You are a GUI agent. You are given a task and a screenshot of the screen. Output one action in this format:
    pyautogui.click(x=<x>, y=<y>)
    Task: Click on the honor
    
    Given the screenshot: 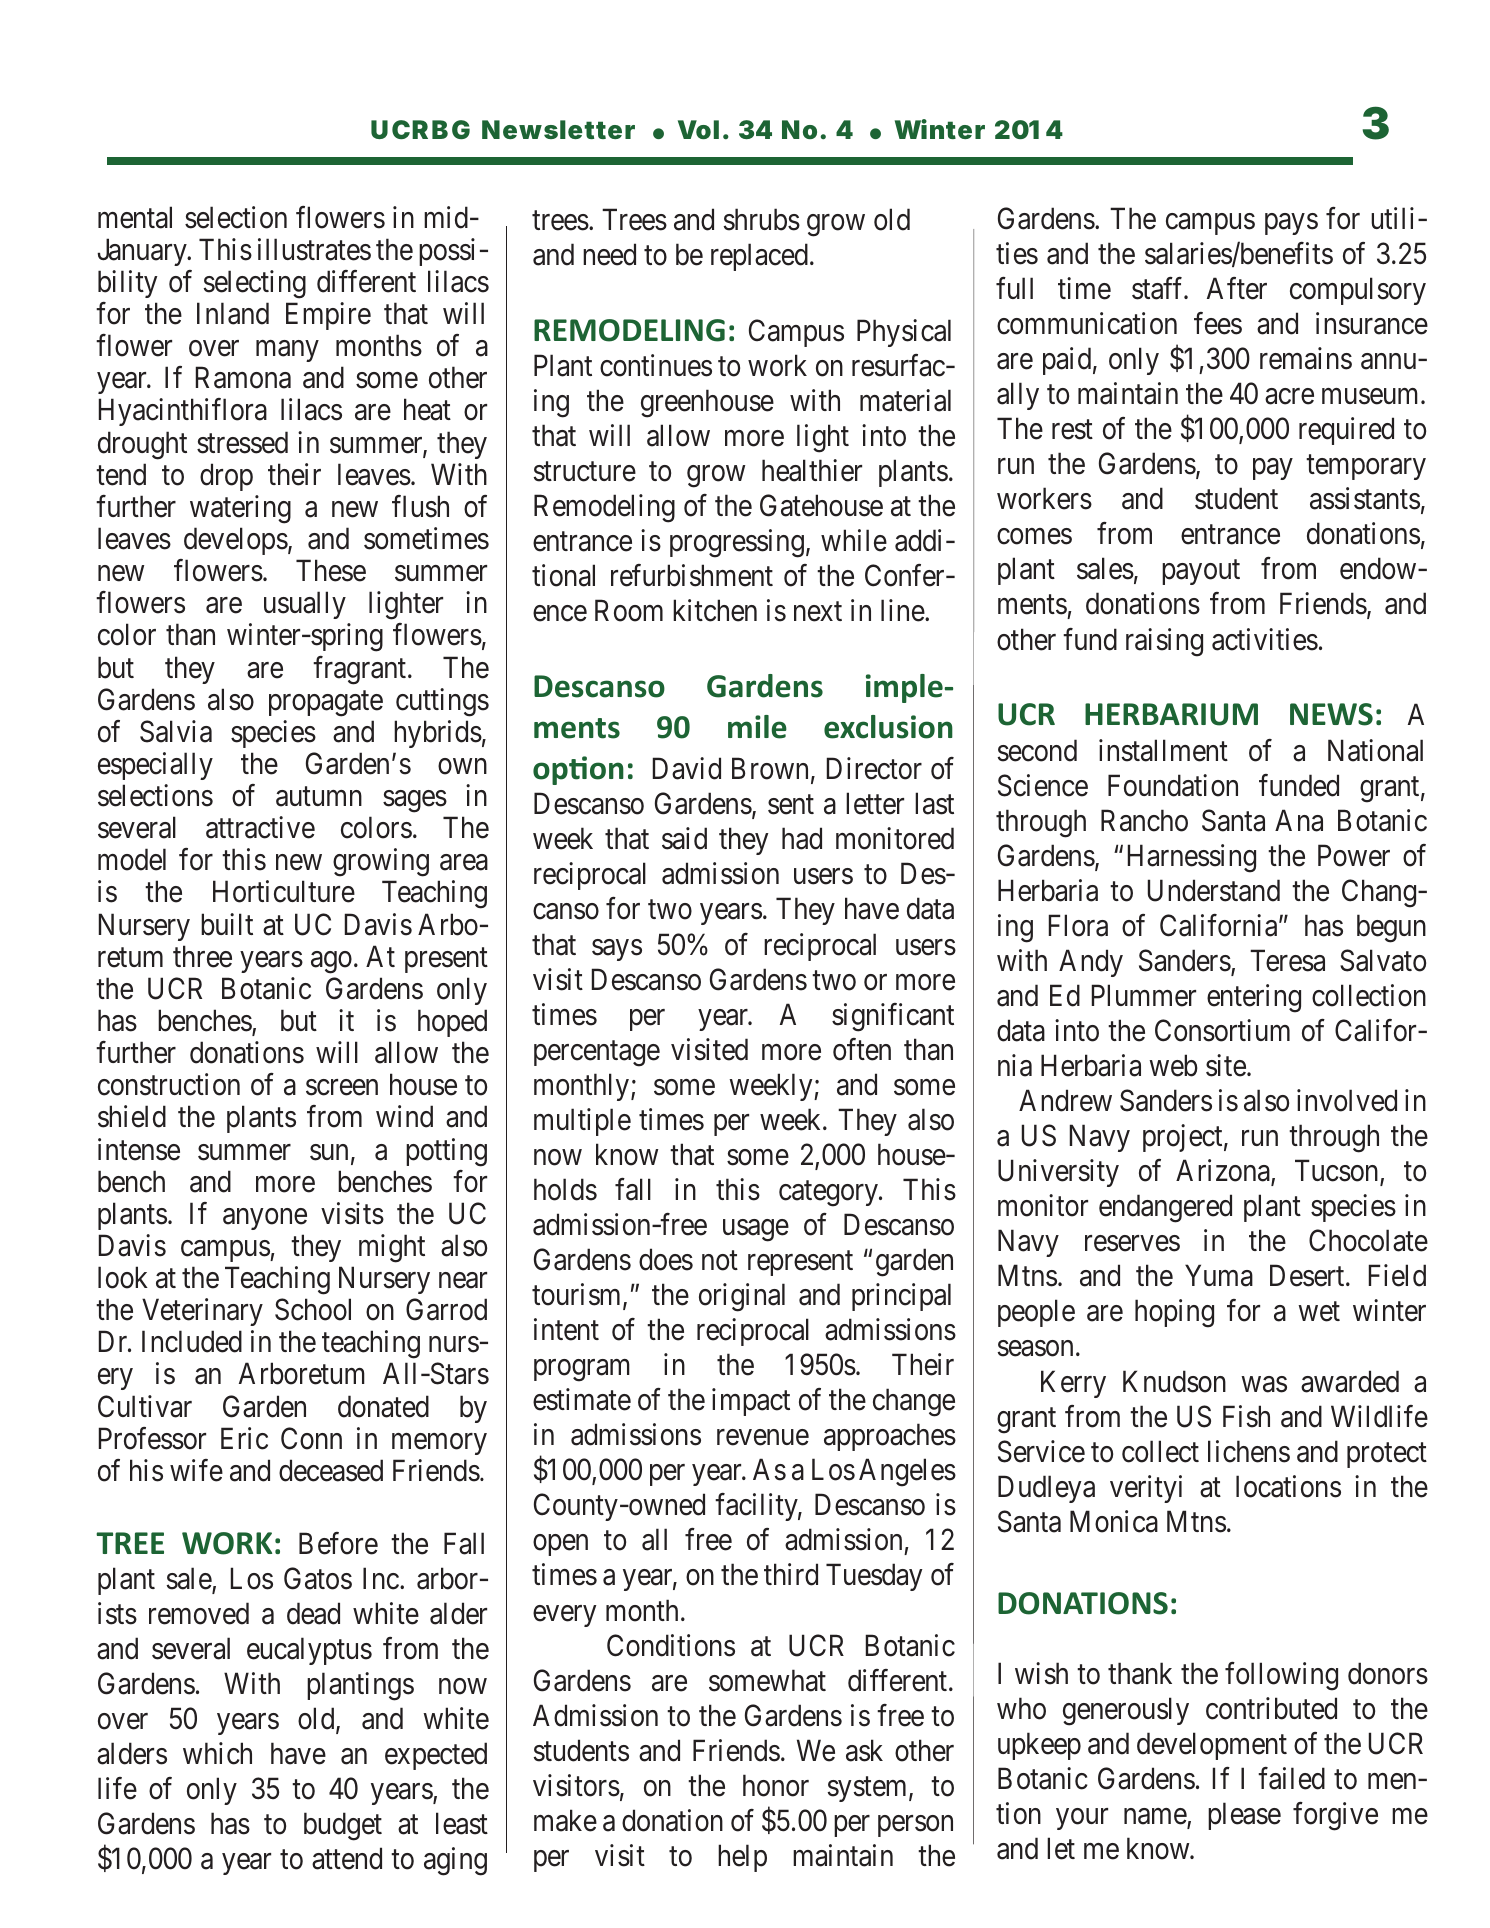 What is the action you would take?
    pyautogui.click(x=776, y=1785)
